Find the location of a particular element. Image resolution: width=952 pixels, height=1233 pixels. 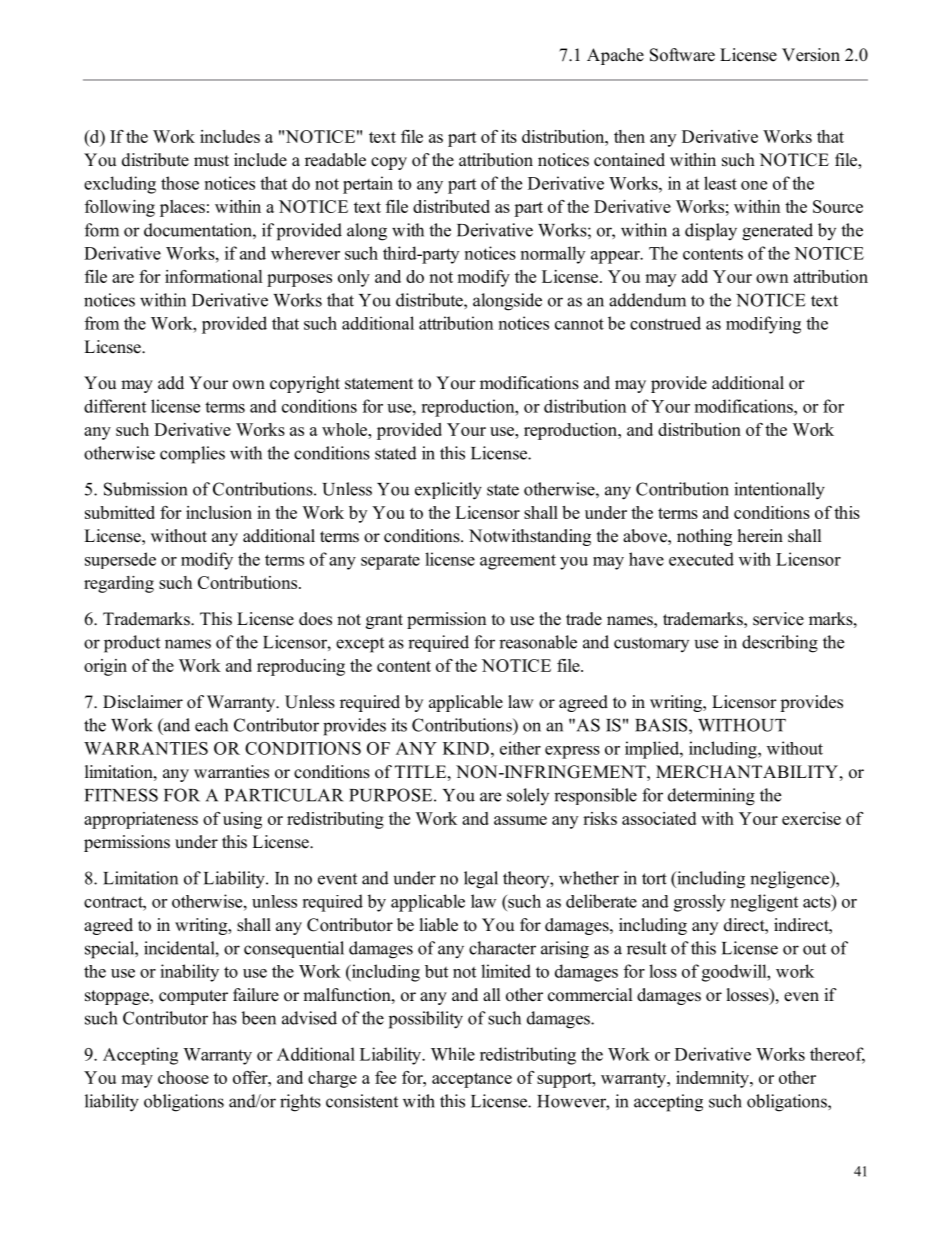

Version is located at coordinates (811, 55).
